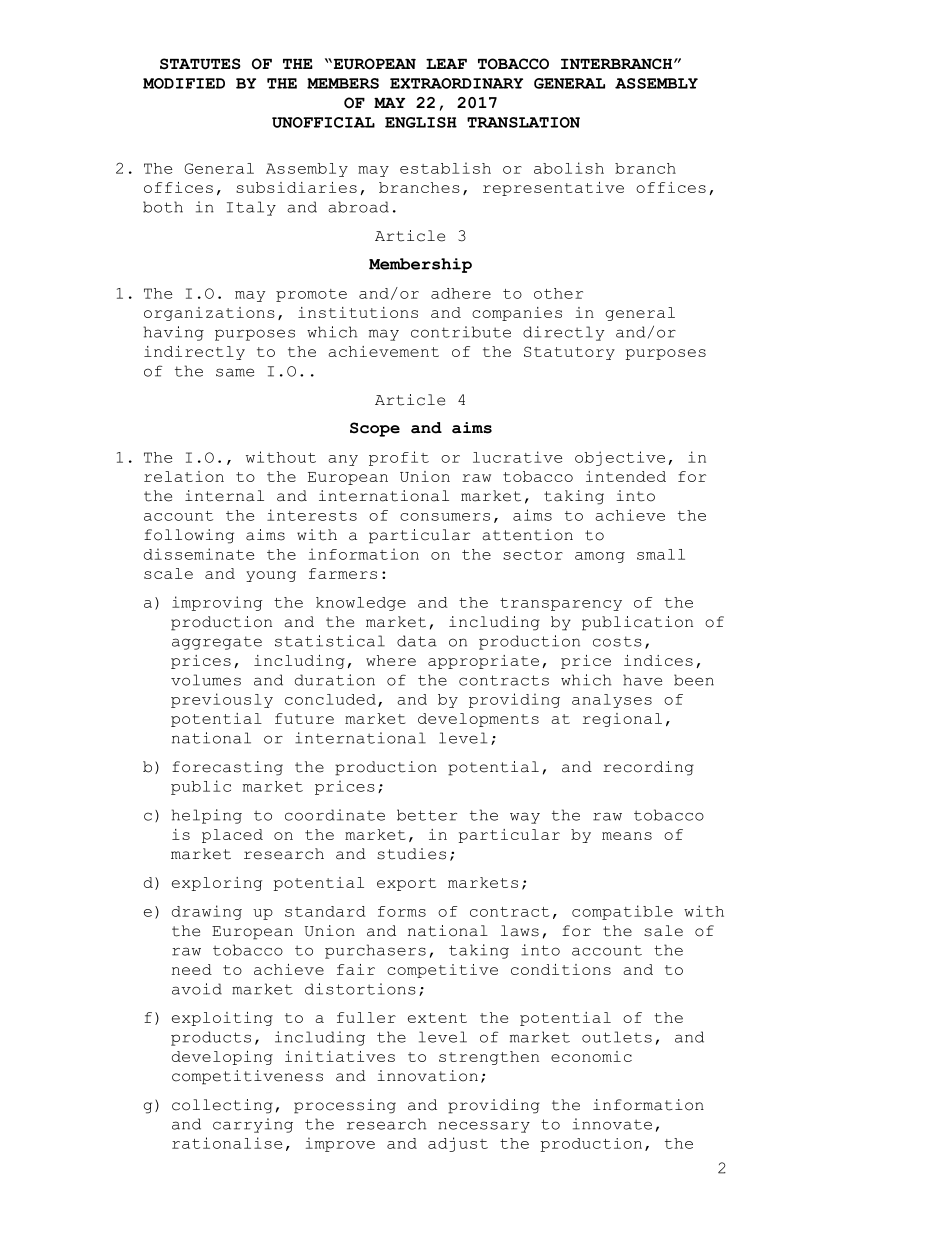 The width and height of the screenshot is (952, 1233). Describe the element at coordinates (411, 854) in the screenshot. I see `studies` at that location.
